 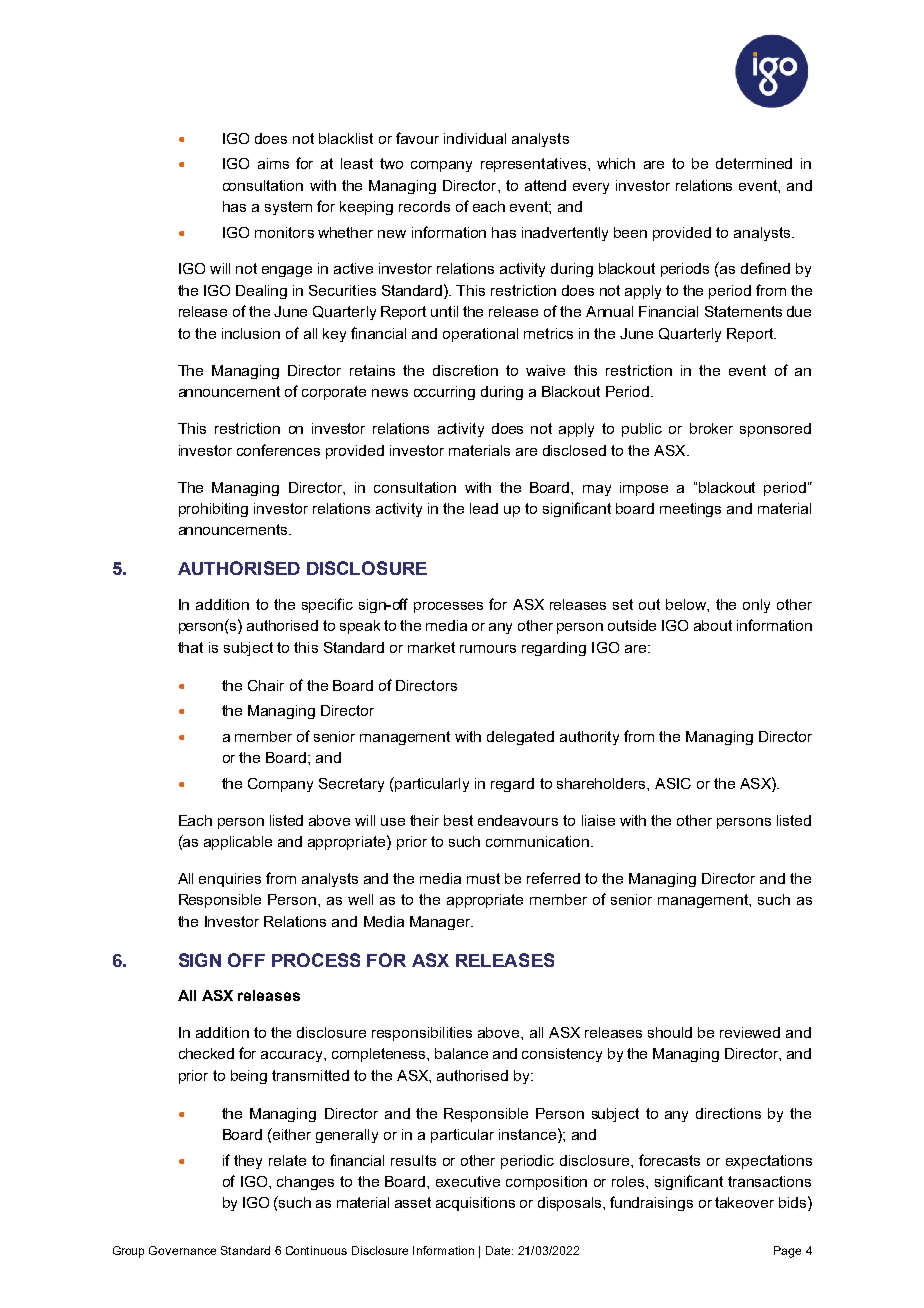 I want to click on aims, so click(x=273, y=163).
